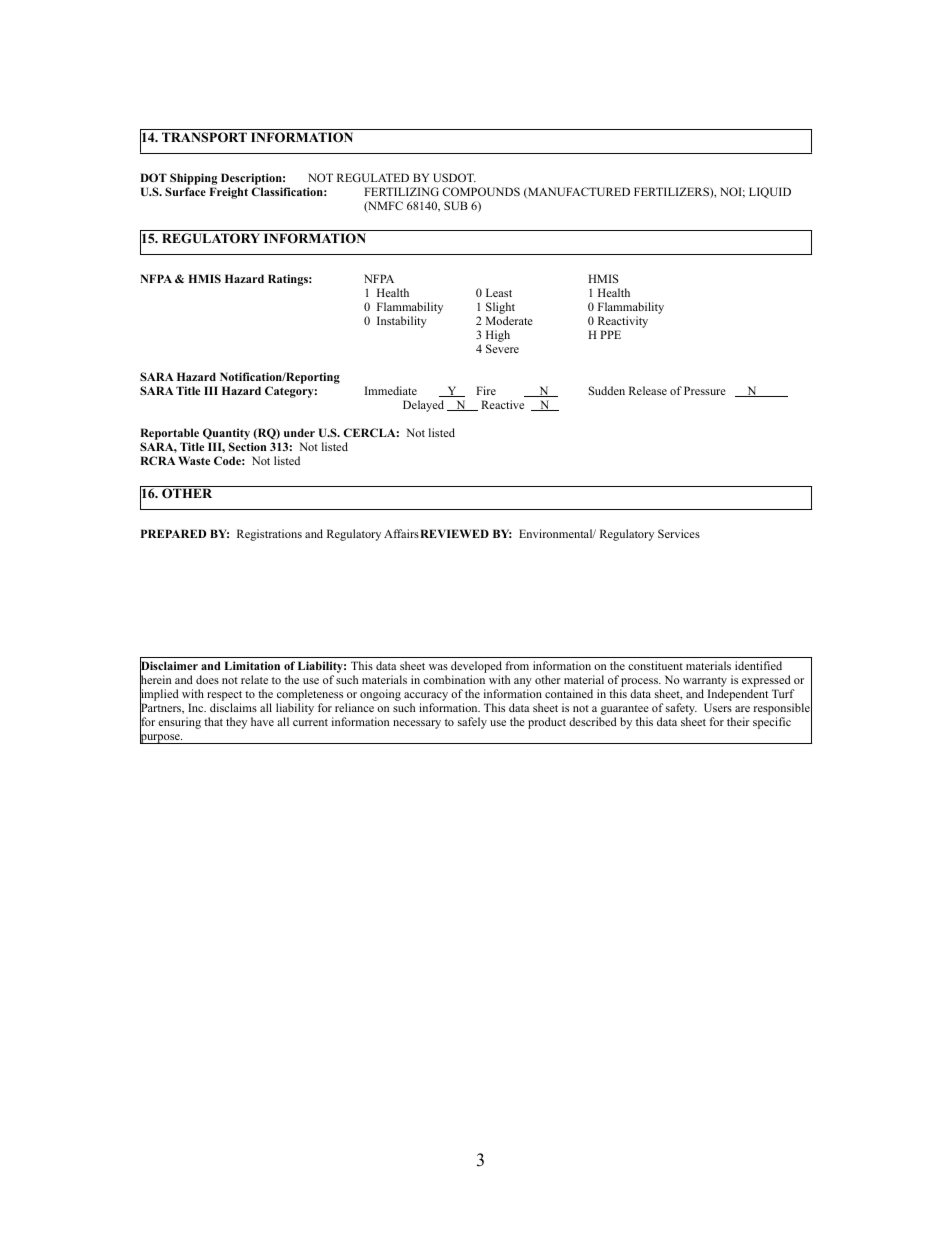 Image resolution: width=952 pixels, height=1233 pixels. I want to click on Quantity, so click(226, 435).
